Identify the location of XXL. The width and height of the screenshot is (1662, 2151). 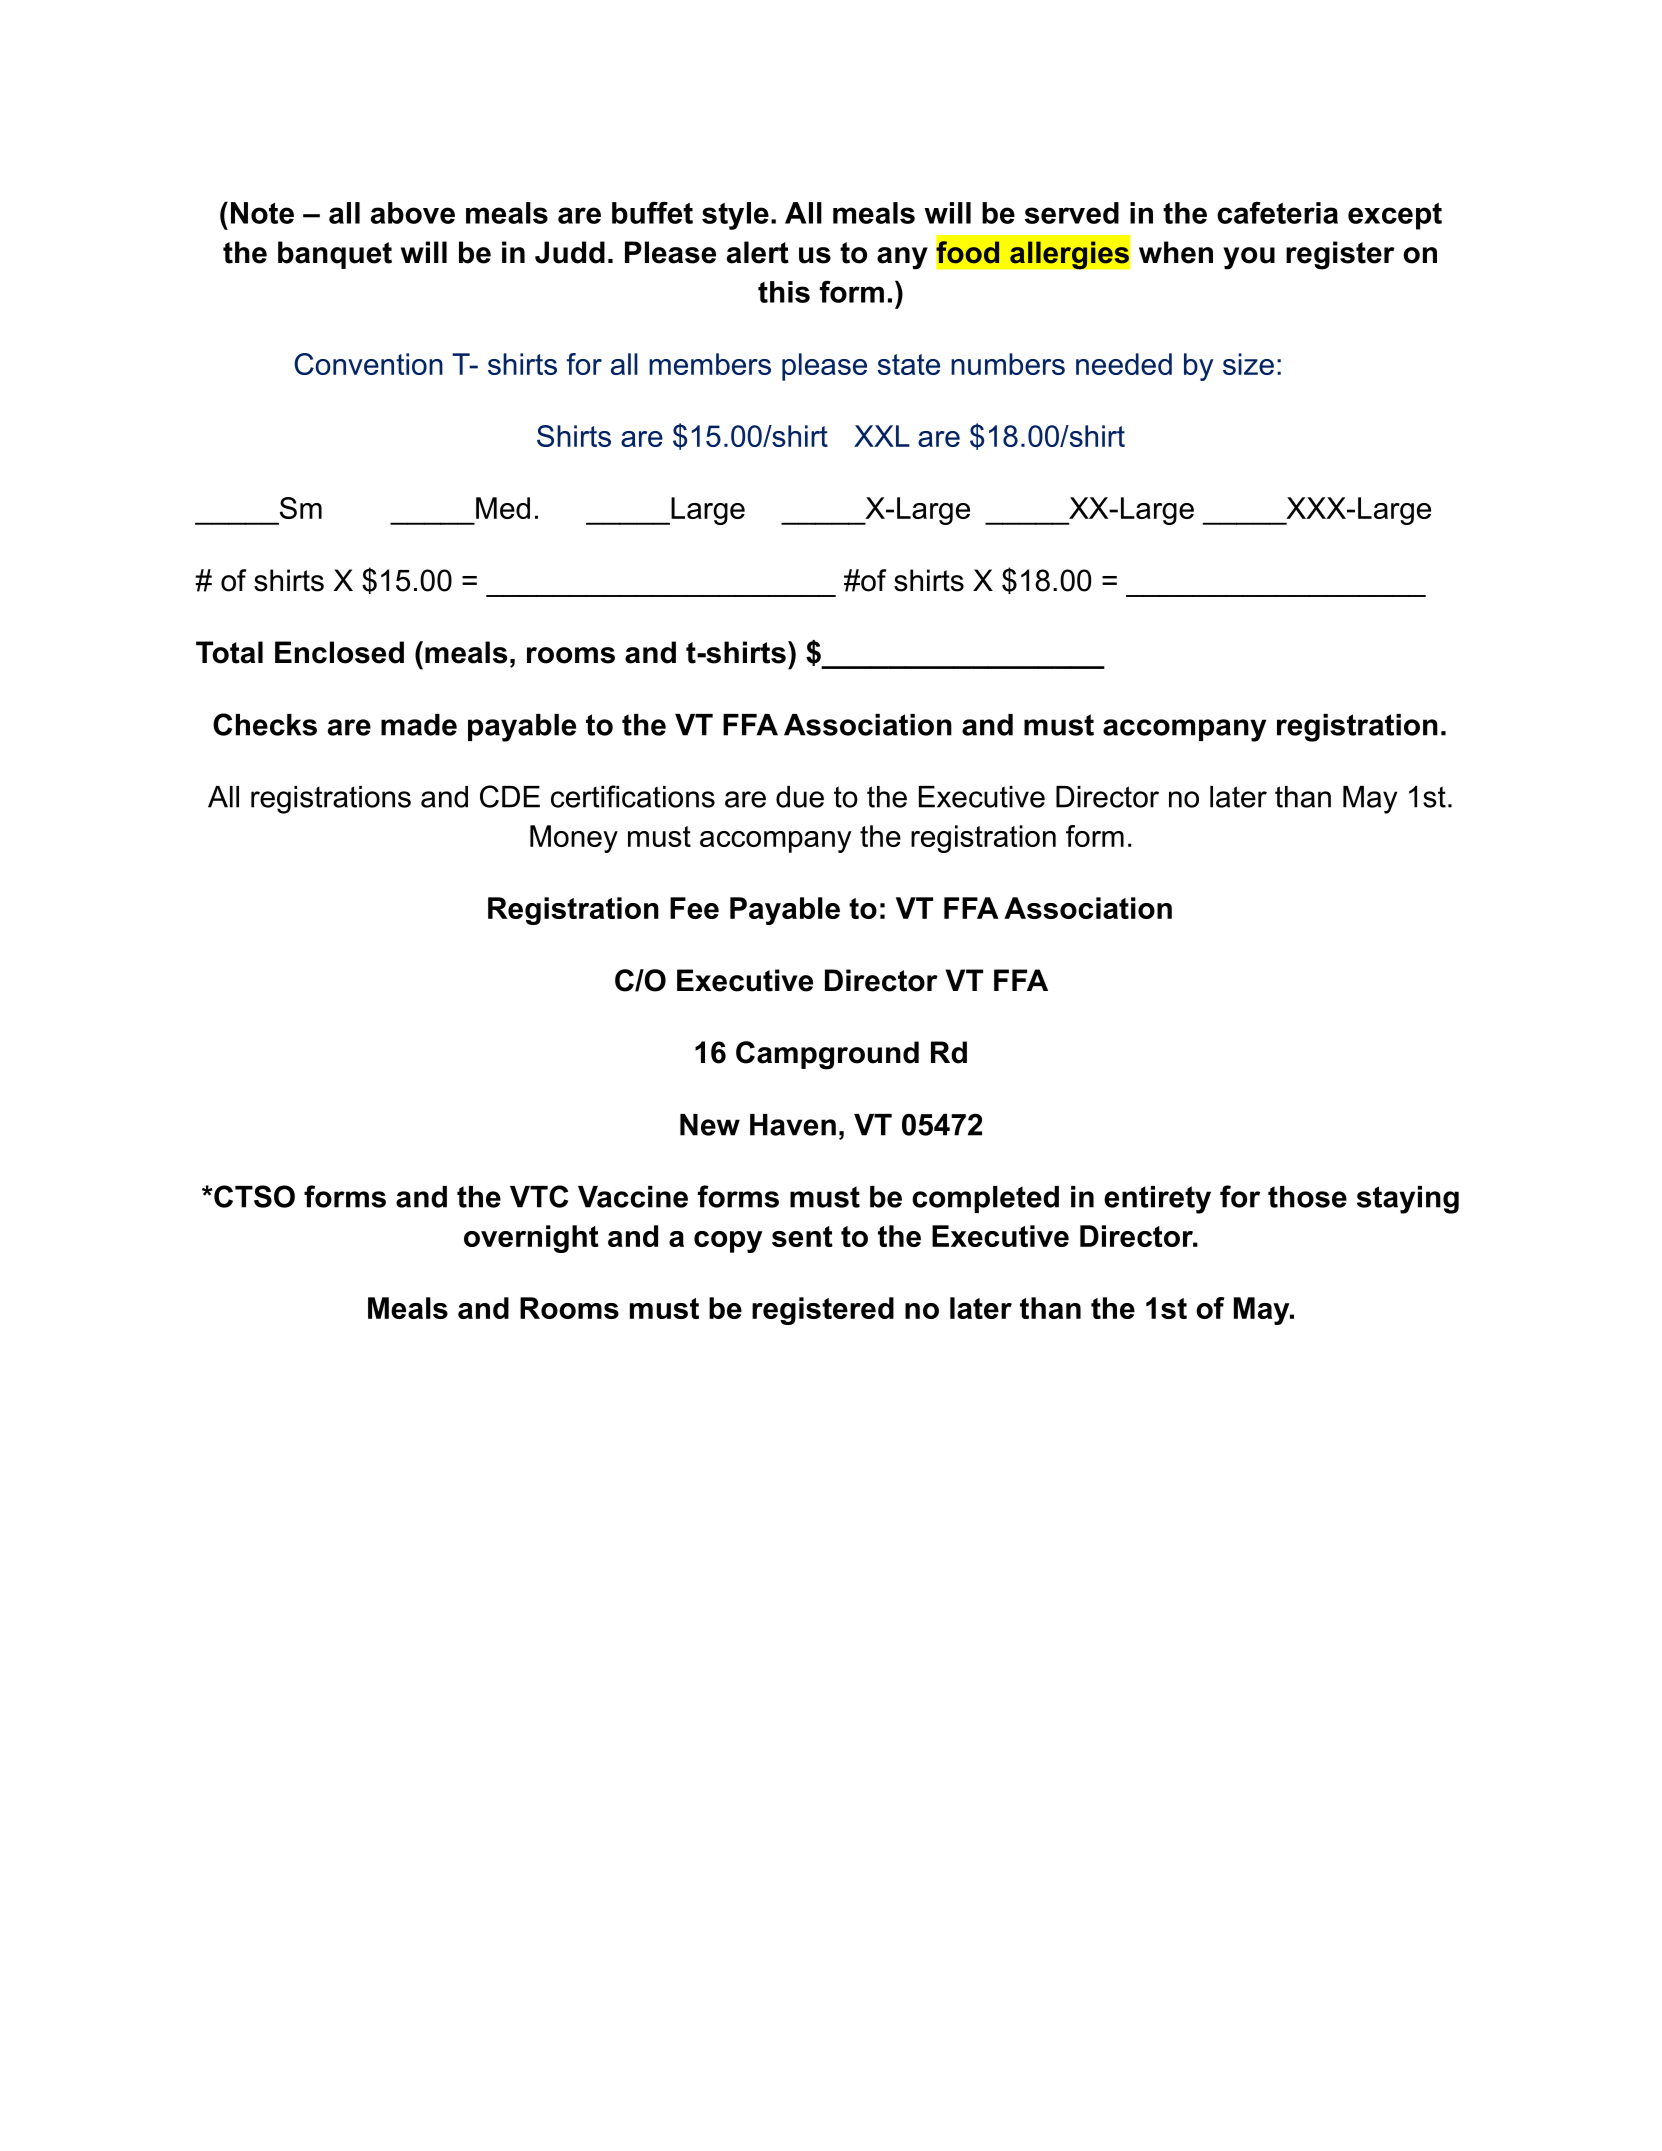
(882, 436).
